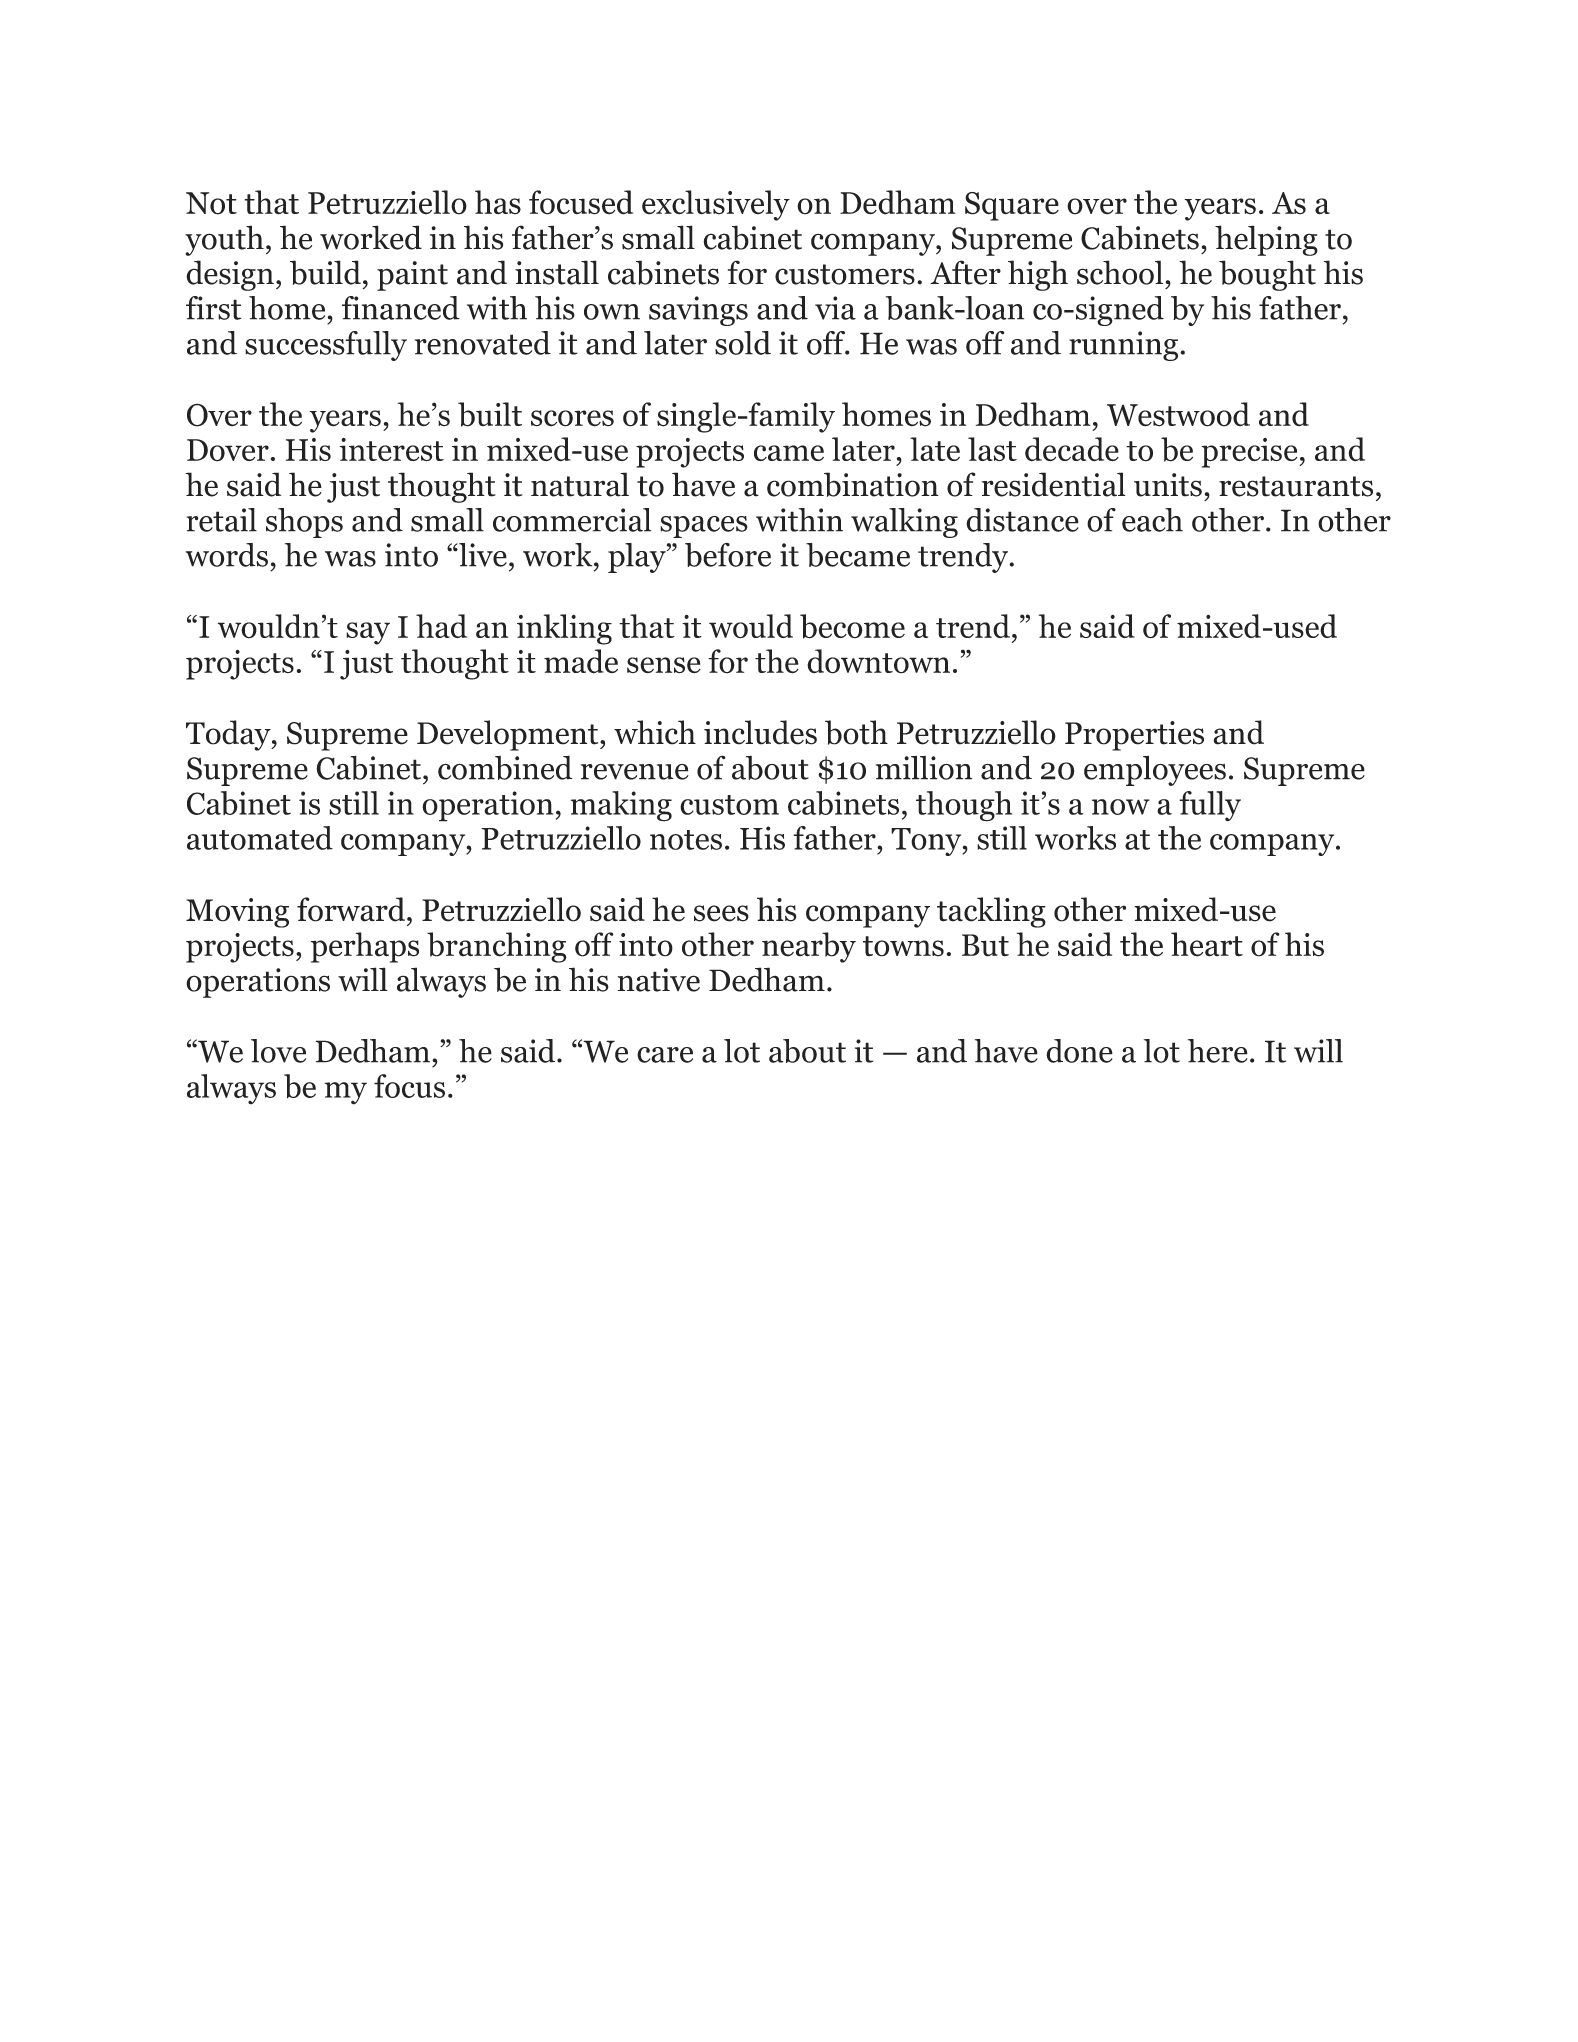 Image resolution: width=1578 pixels, height=2042 pixels. What do you see at coordinates (304, 523) in the screenshot?
I see `shops` at bounding box center [304, 523].
